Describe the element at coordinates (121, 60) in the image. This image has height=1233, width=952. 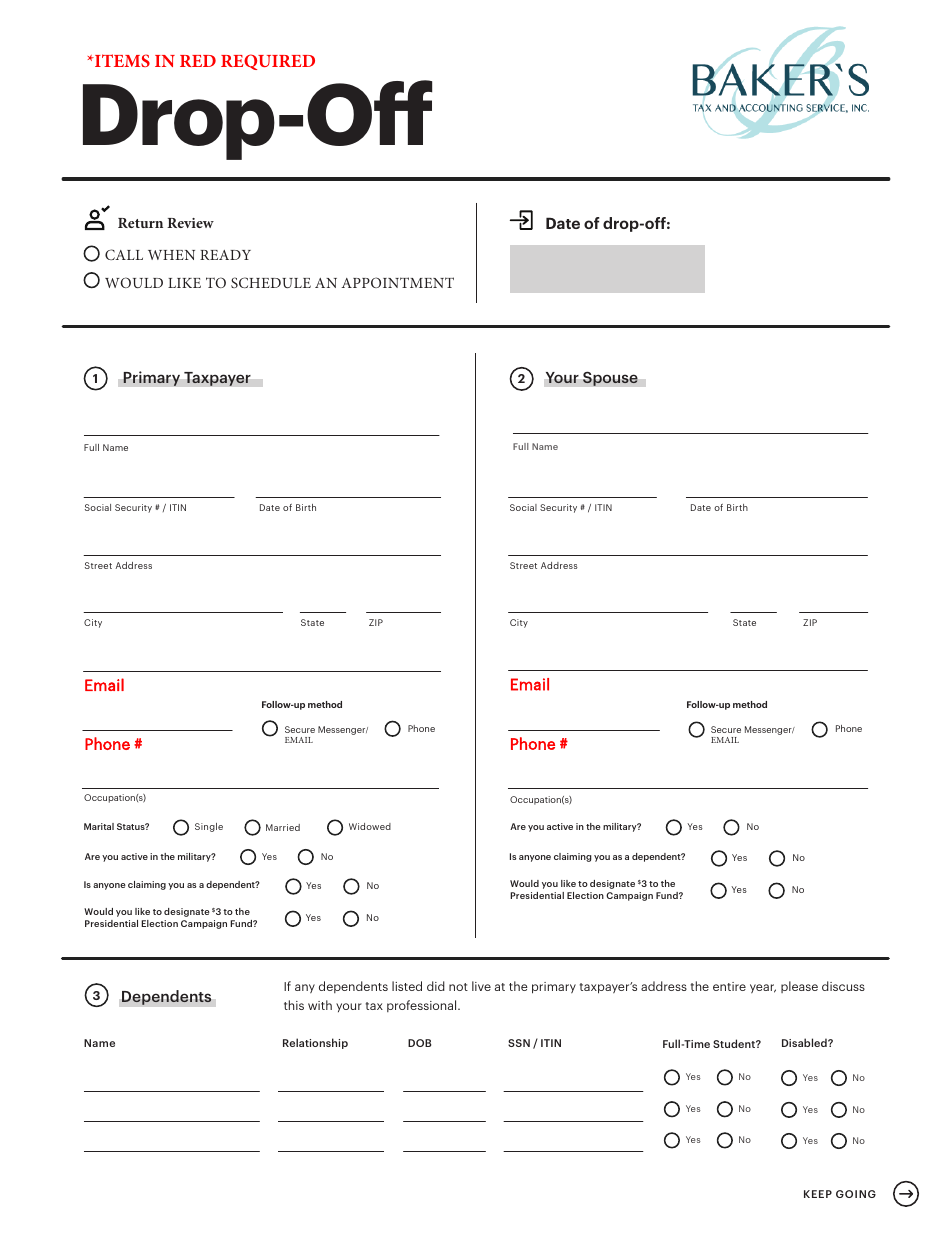
I see `ITEMS` at that location.
